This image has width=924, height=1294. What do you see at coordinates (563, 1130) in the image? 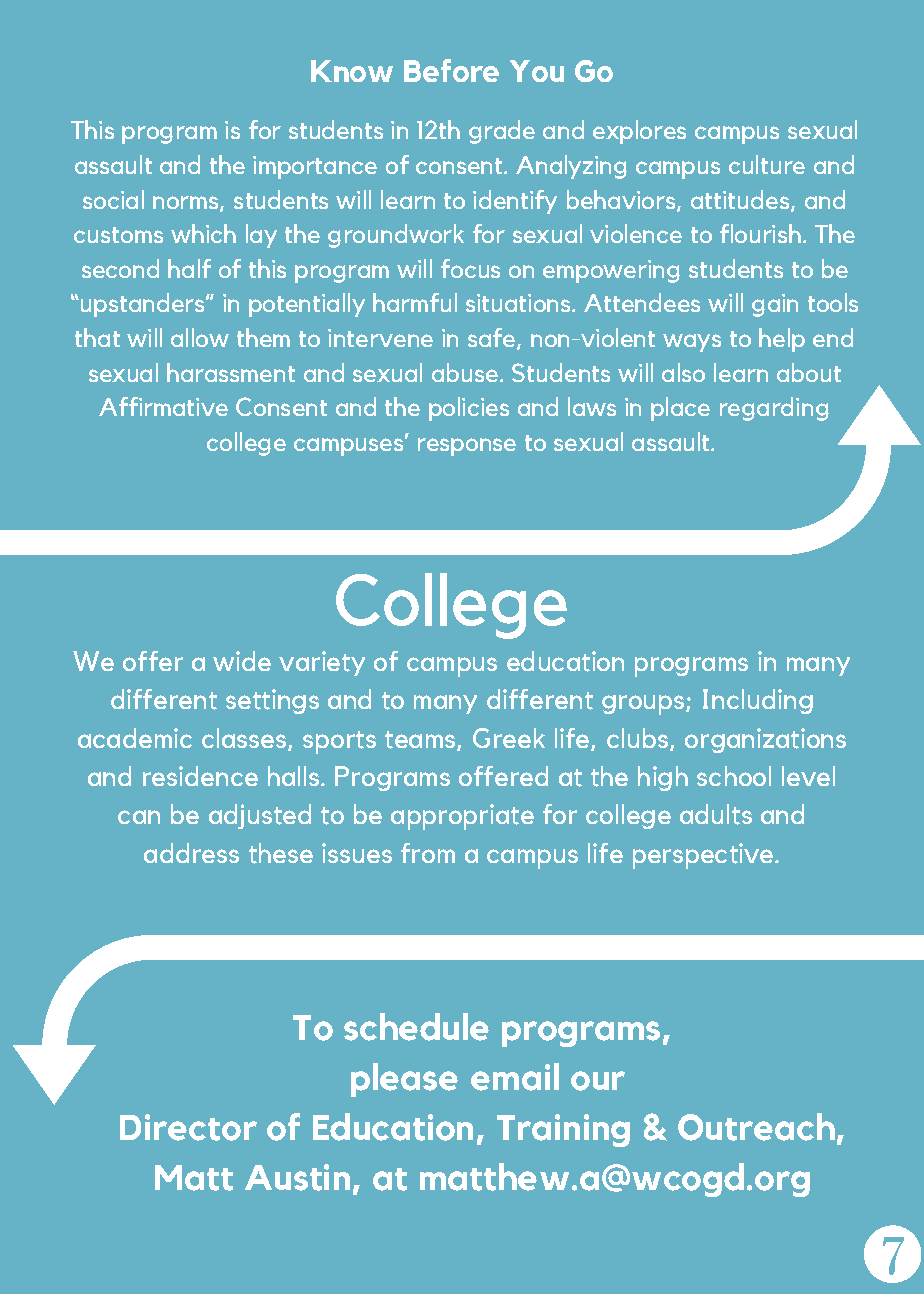
I see `Training` at bounding box center [563, 1130].
